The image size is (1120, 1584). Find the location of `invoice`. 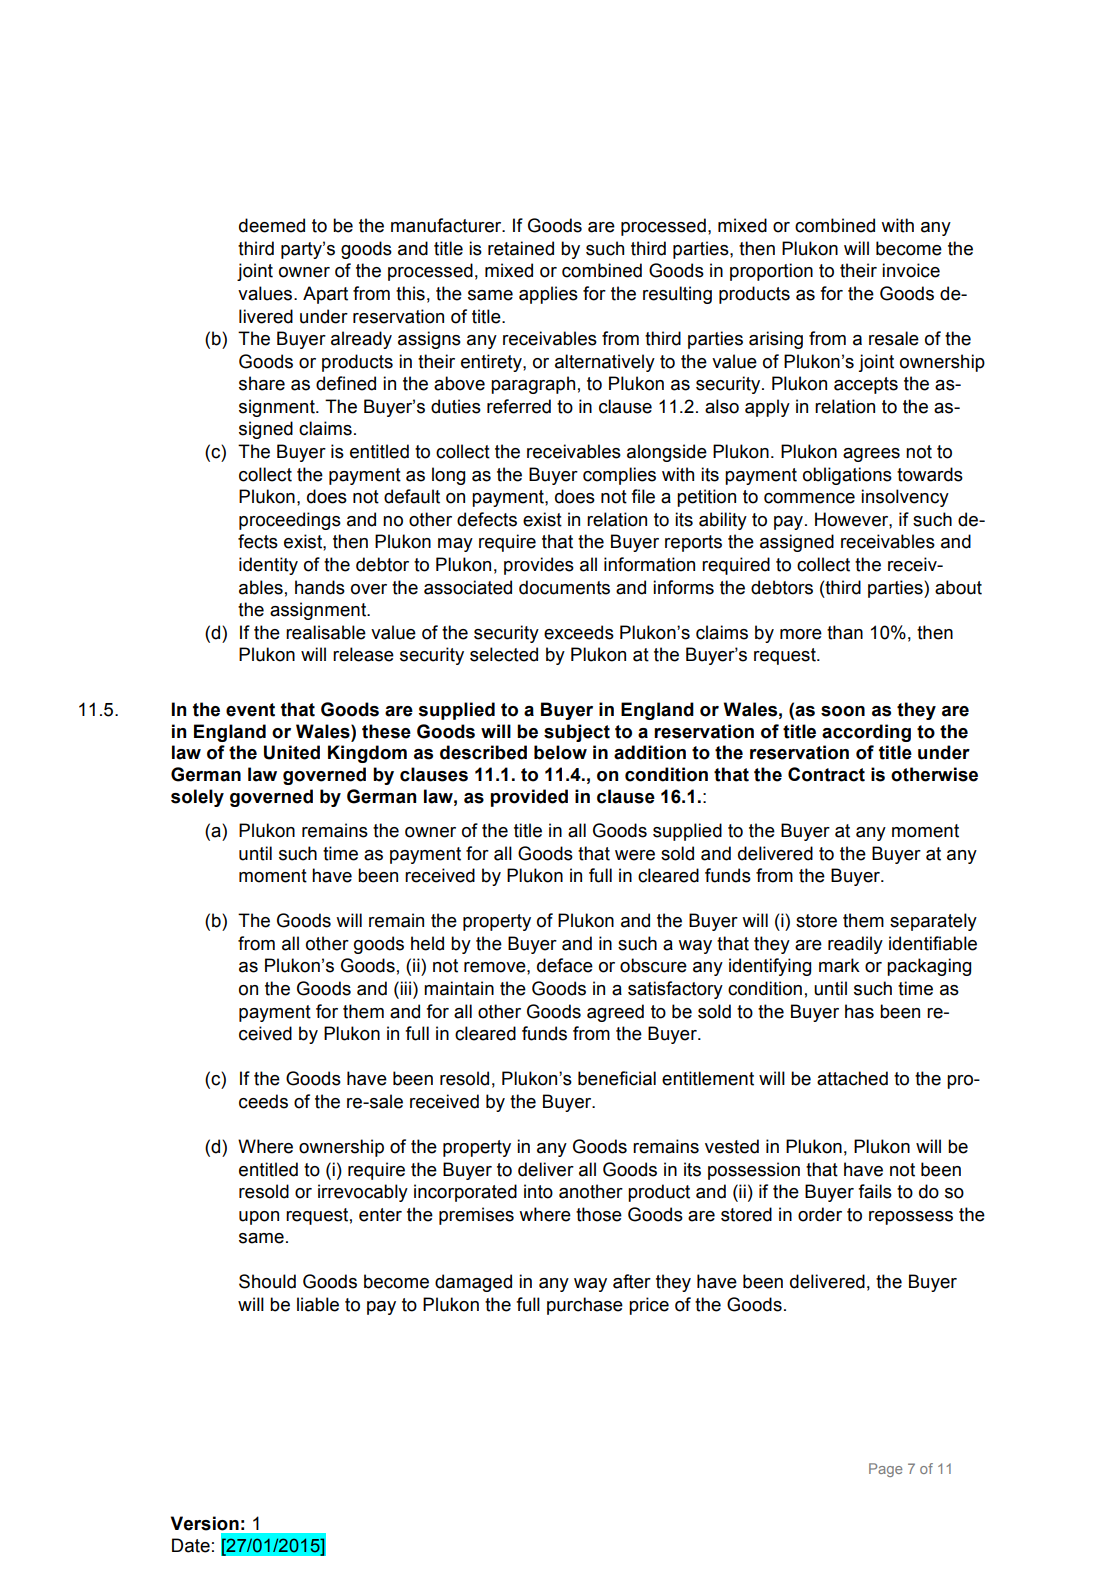

invoice is located at coordinates (911, 270).
